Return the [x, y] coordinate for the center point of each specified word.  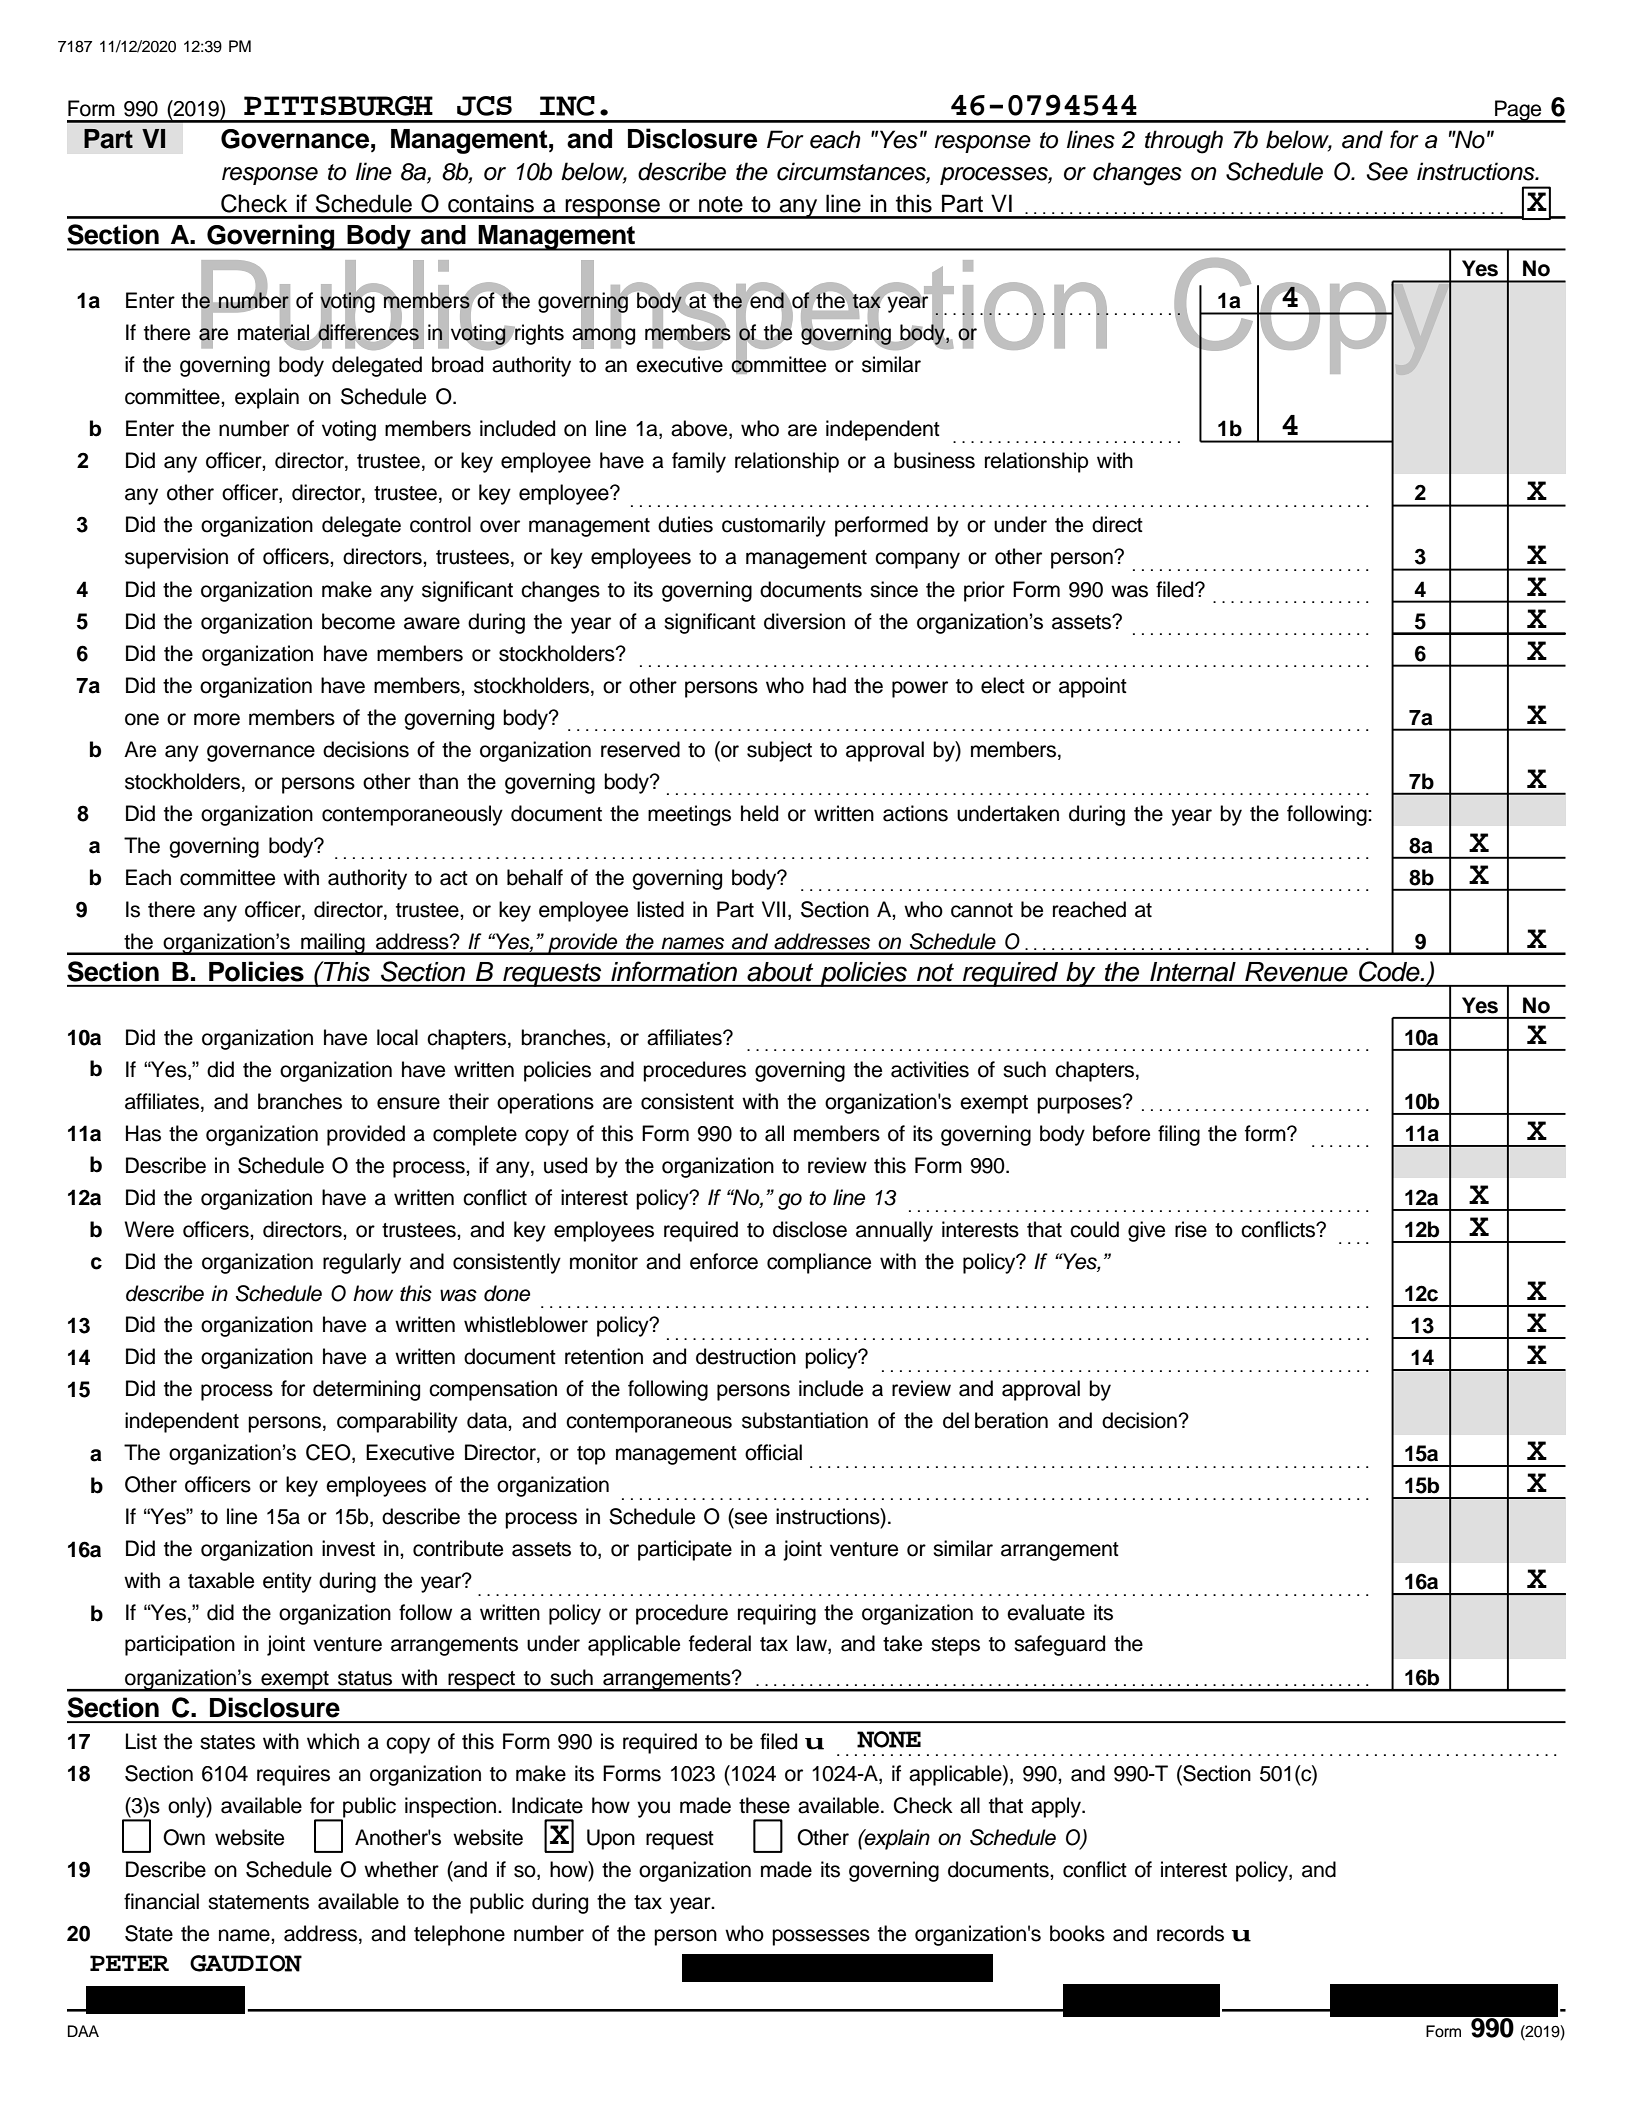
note [721, 204]
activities [930, 1069]
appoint [1093, 687]
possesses [821, 1937]
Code [1390, 971]
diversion [804, 621]
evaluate [1046, 1612]
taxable [221, 1580]
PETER [129, 1963]
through [1184, 142]
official [773, 1452]
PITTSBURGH [338, 106]
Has [143, 1133]
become [358, 621]
